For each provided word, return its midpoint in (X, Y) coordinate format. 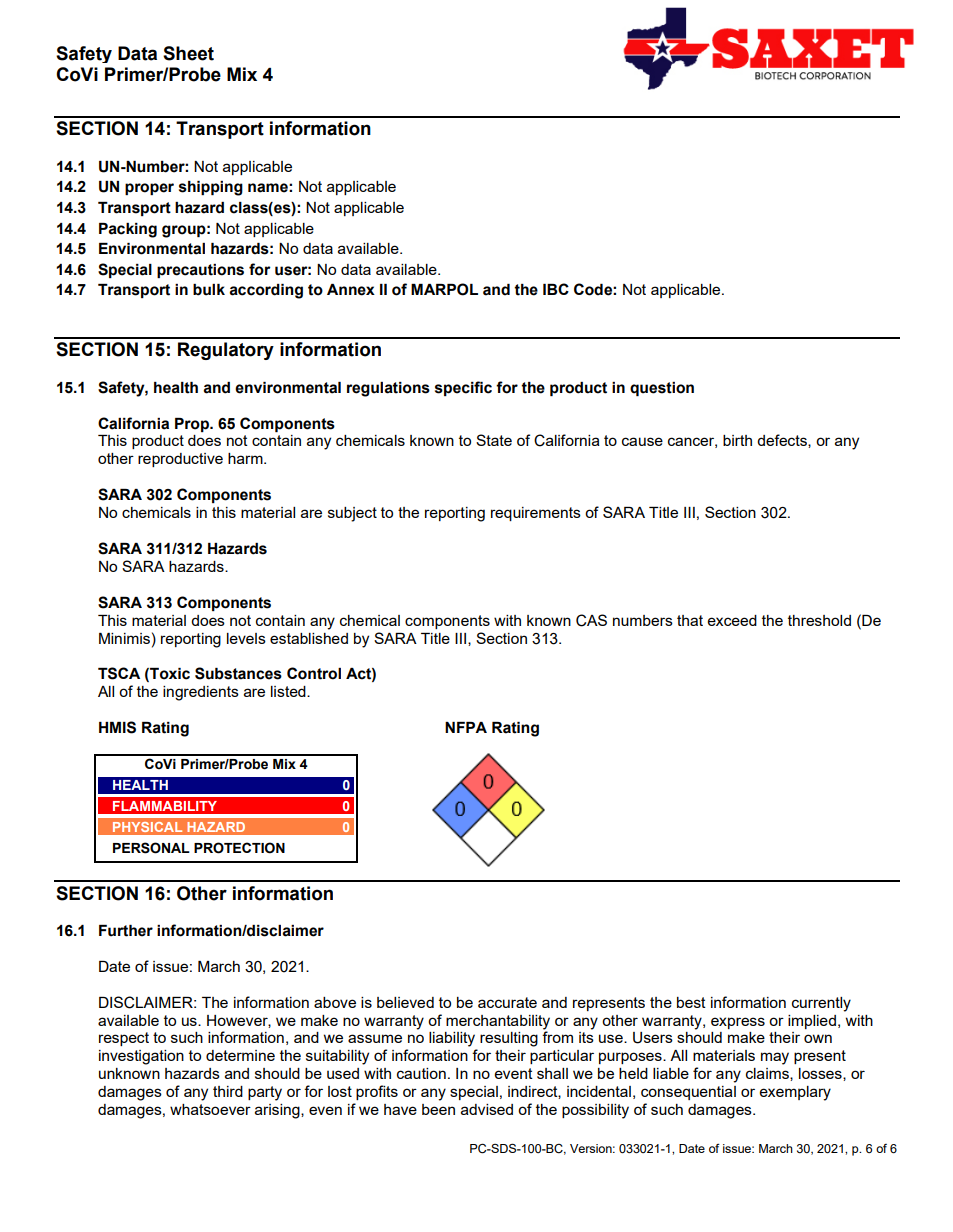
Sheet (188, 53)
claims (768, 1074)
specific (463, 388)
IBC (556, 289)
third (228, 1091)
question (662, 389)
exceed (732, 620)
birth (737, 440)
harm (246, 458)
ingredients (201, 693)
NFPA (466, 727)
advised (487, 1109)
